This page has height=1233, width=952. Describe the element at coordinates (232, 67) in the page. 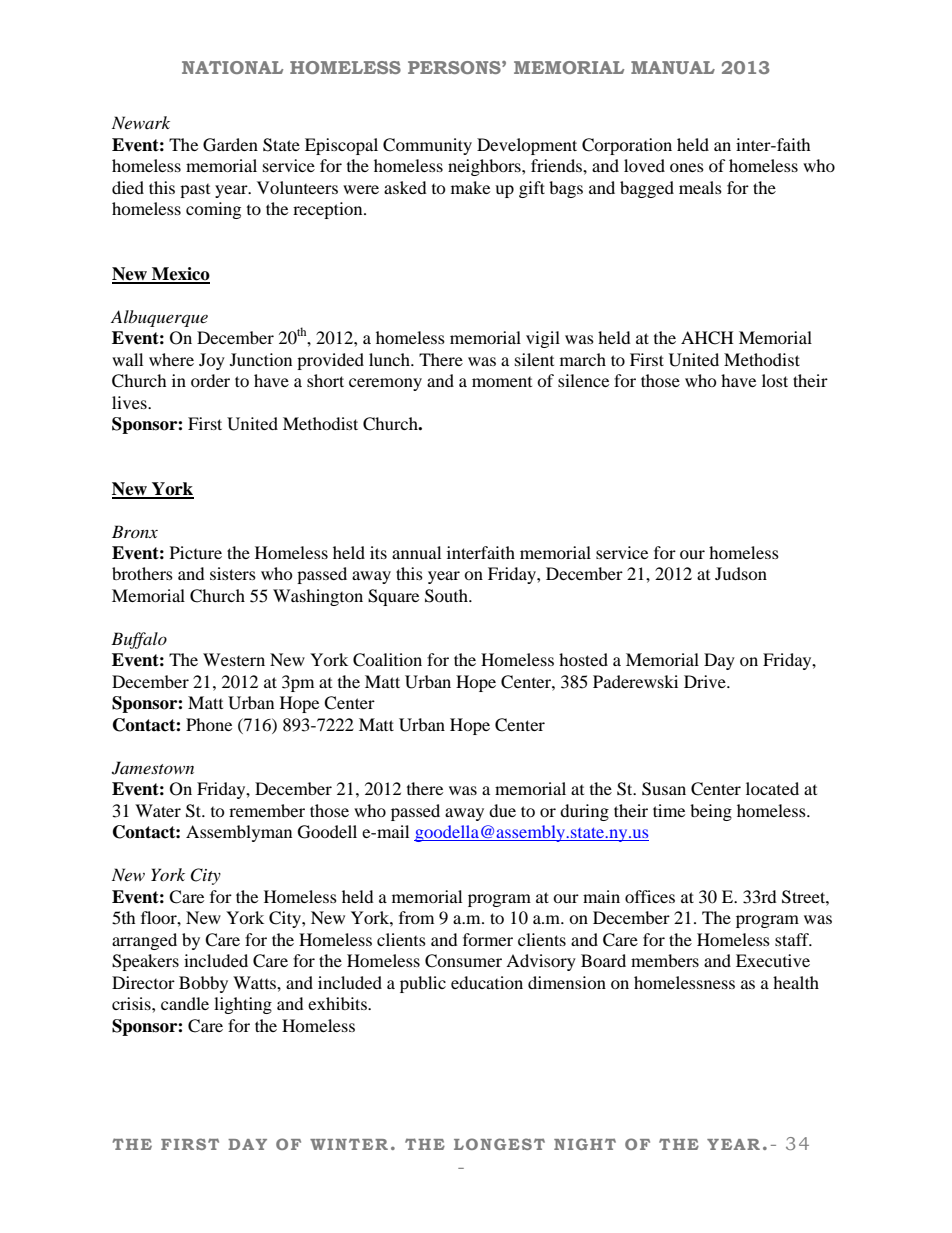

I see `NATIONAL` at that location.
